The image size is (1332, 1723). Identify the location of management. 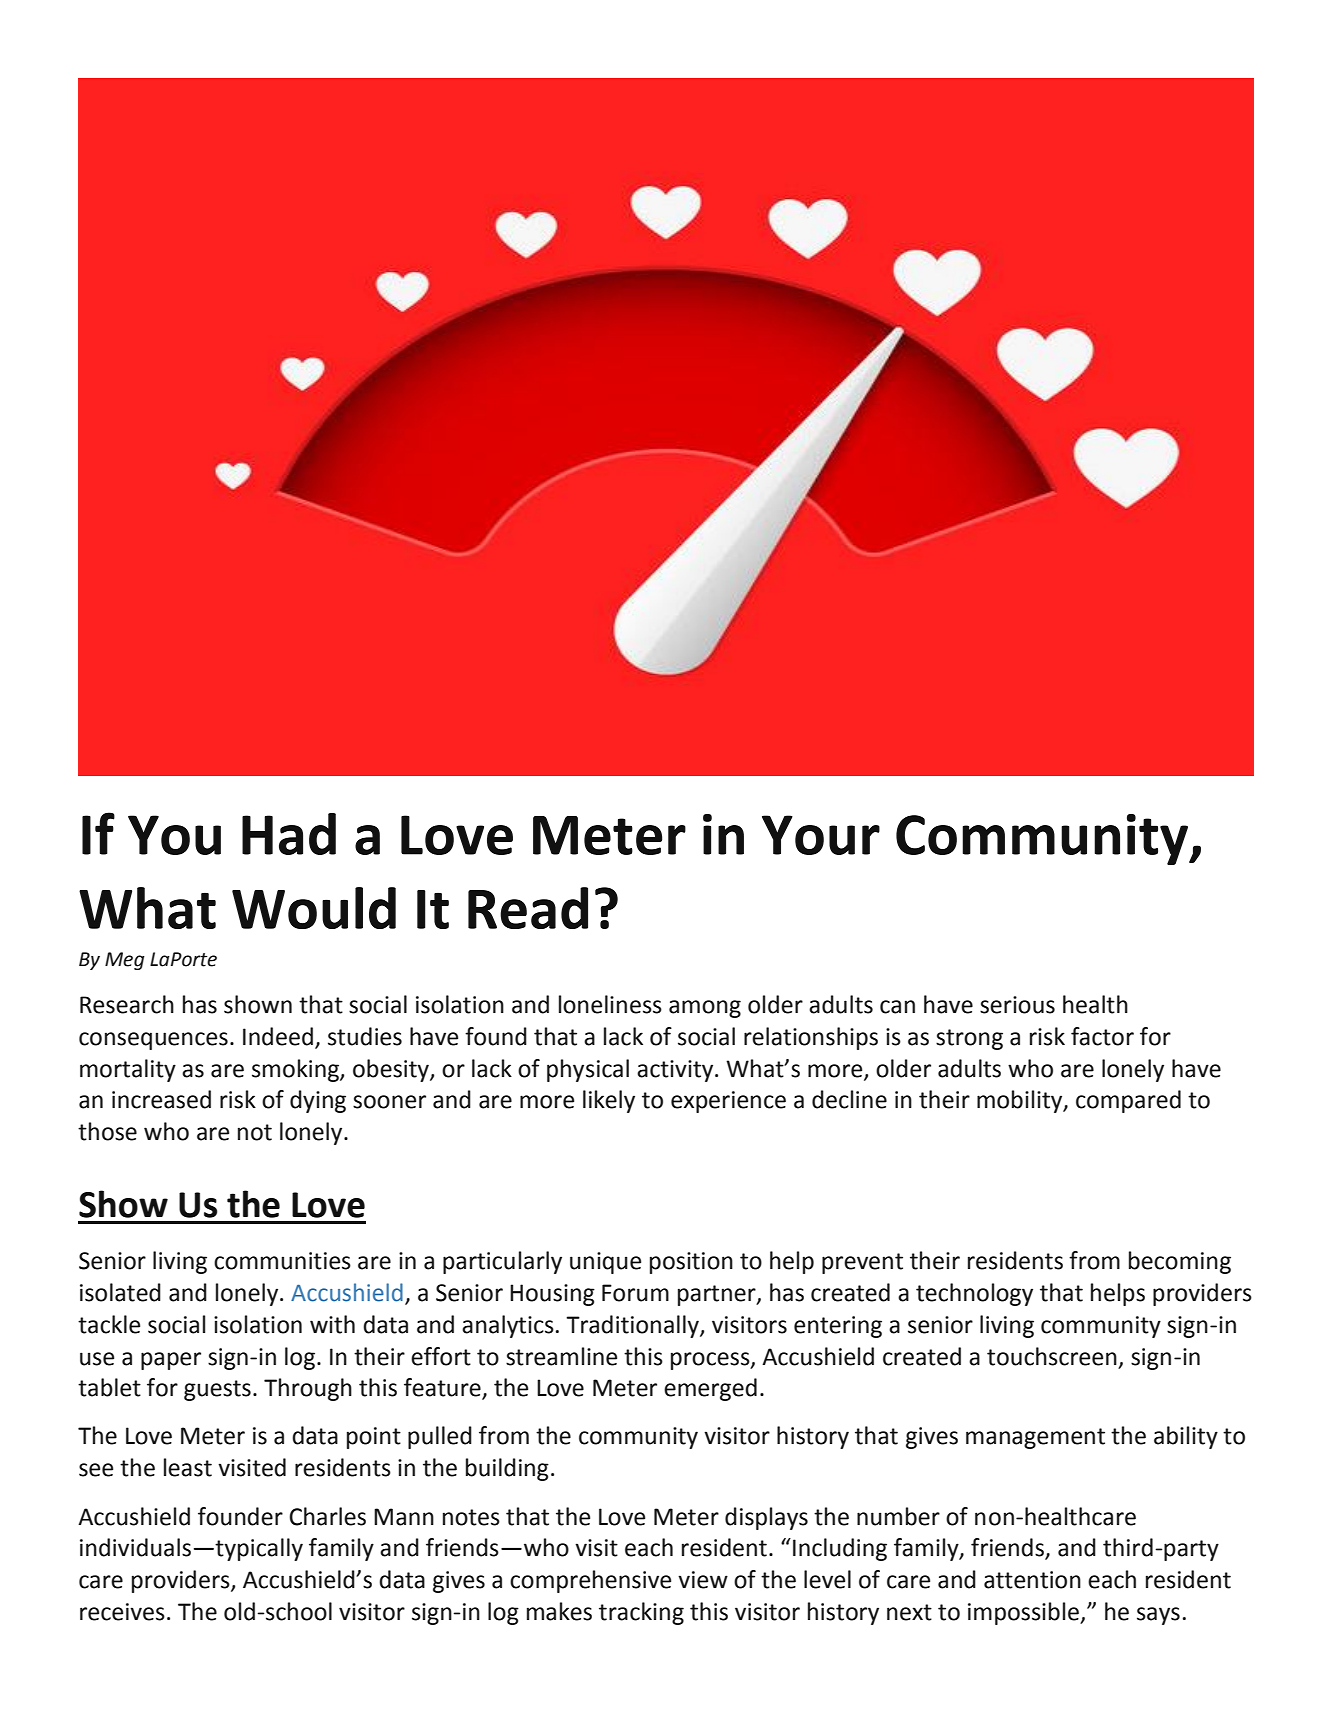
(1035, 1438).
